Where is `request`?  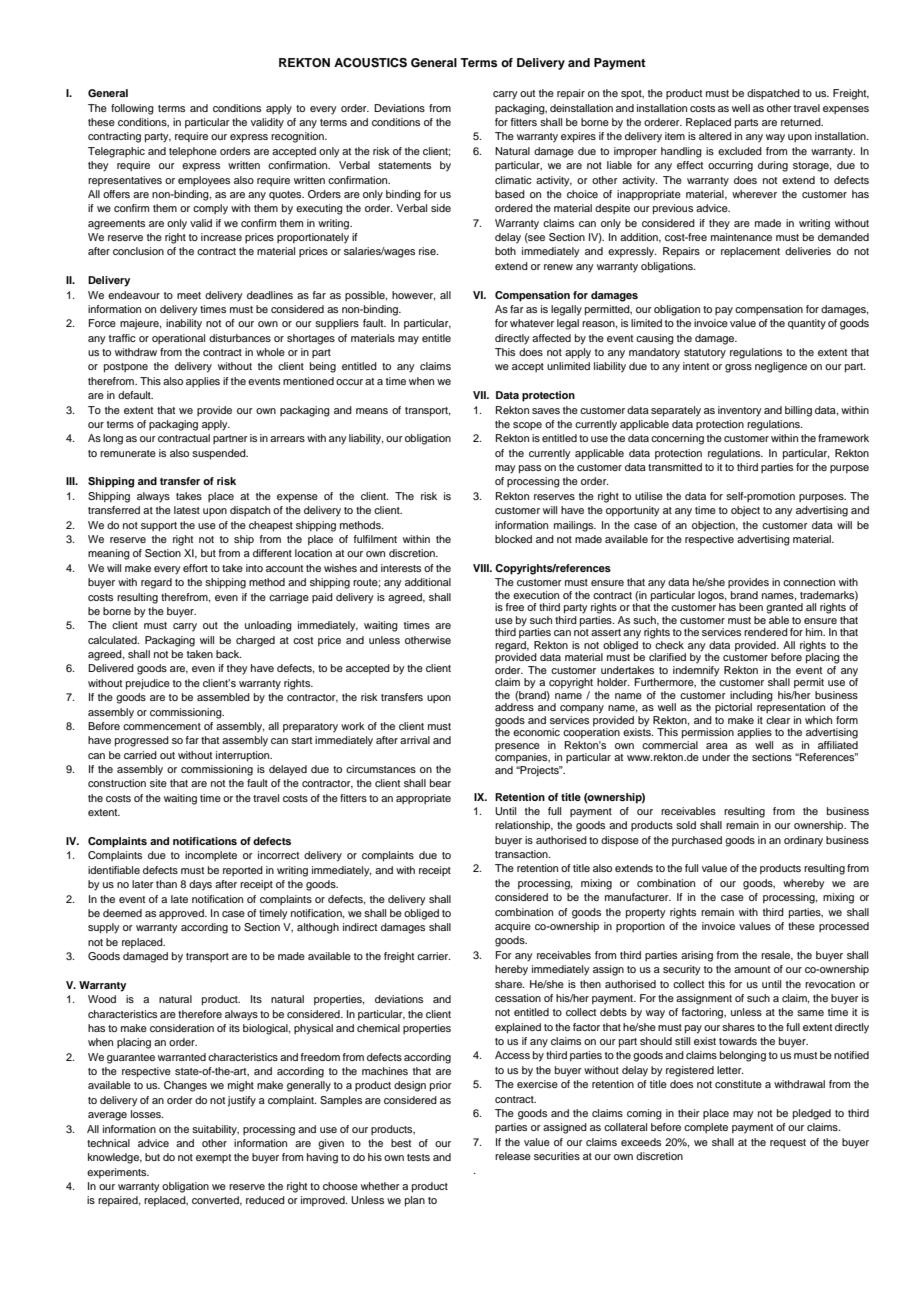
request is located at coordinates (788, 1143).
